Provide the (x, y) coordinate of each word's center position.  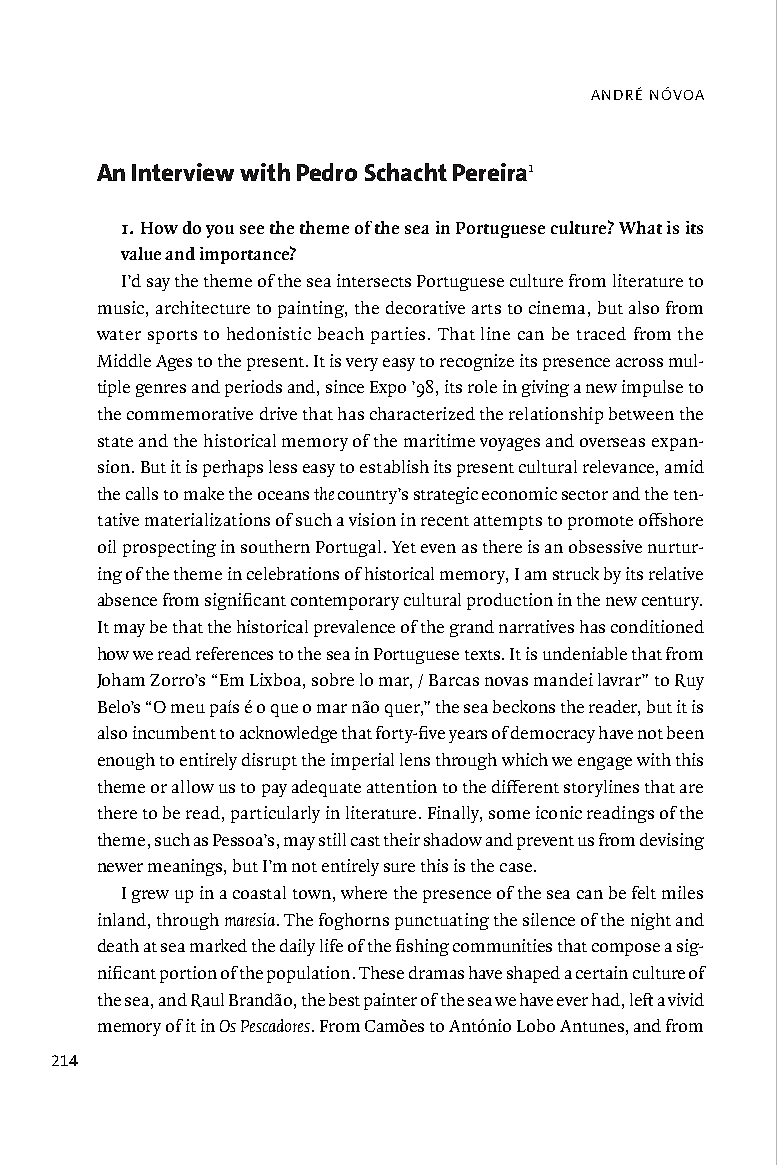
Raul (207, 1000)
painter (390, 1001)
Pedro (327, 172)
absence (127, 599)
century (672, 603)
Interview (183, 172)
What (640, 227)
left (641, 999)
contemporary (345, 603)
